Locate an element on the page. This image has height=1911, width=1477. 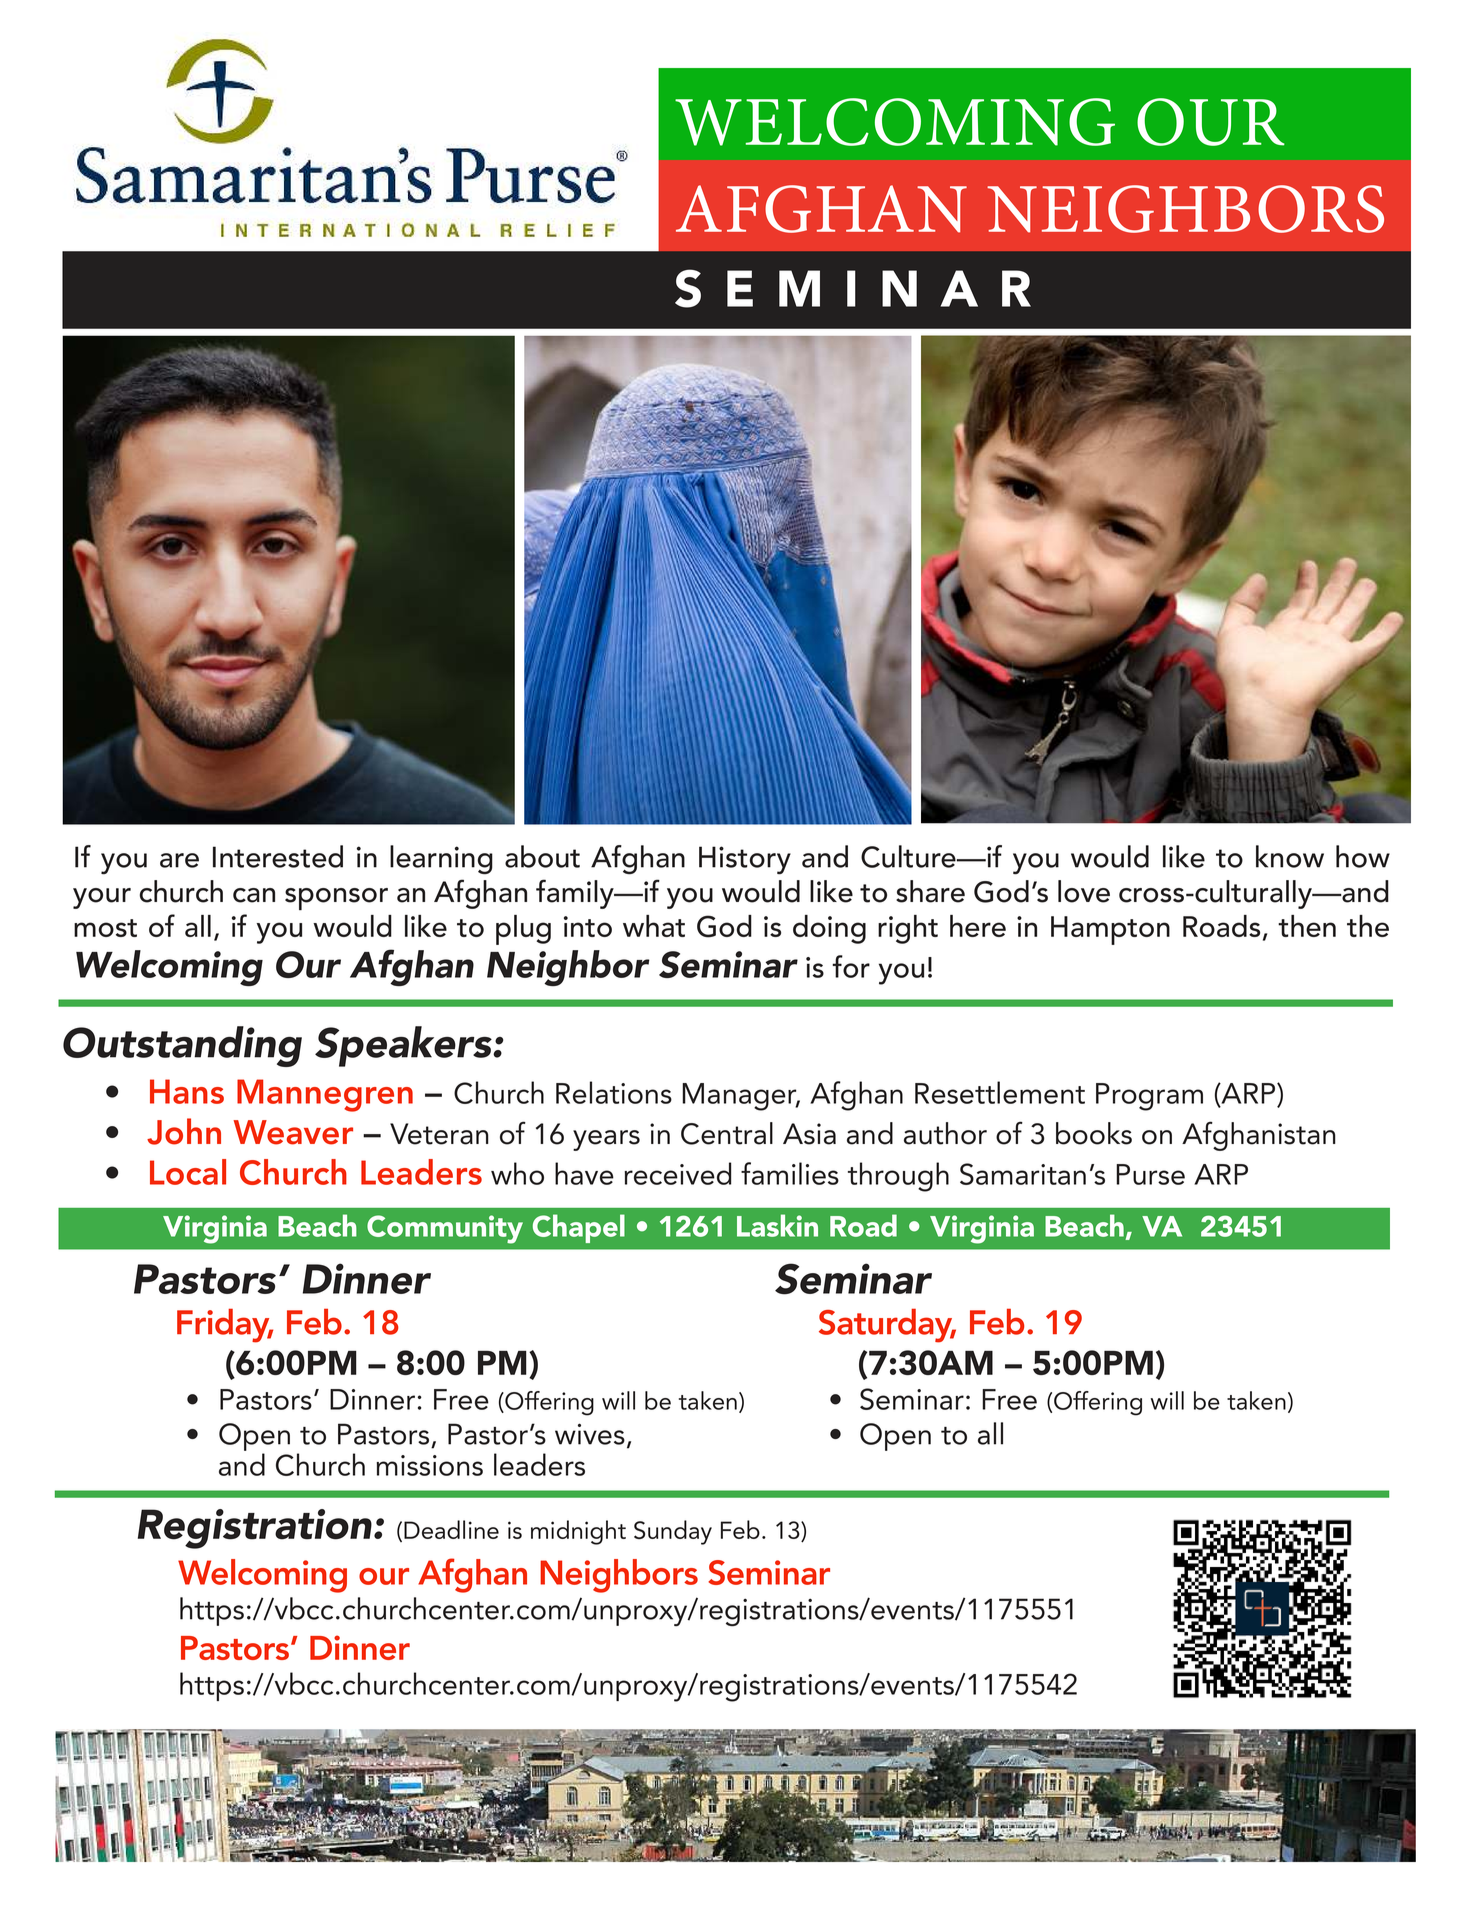
Deadline is located at coordinates (451, 1529).
